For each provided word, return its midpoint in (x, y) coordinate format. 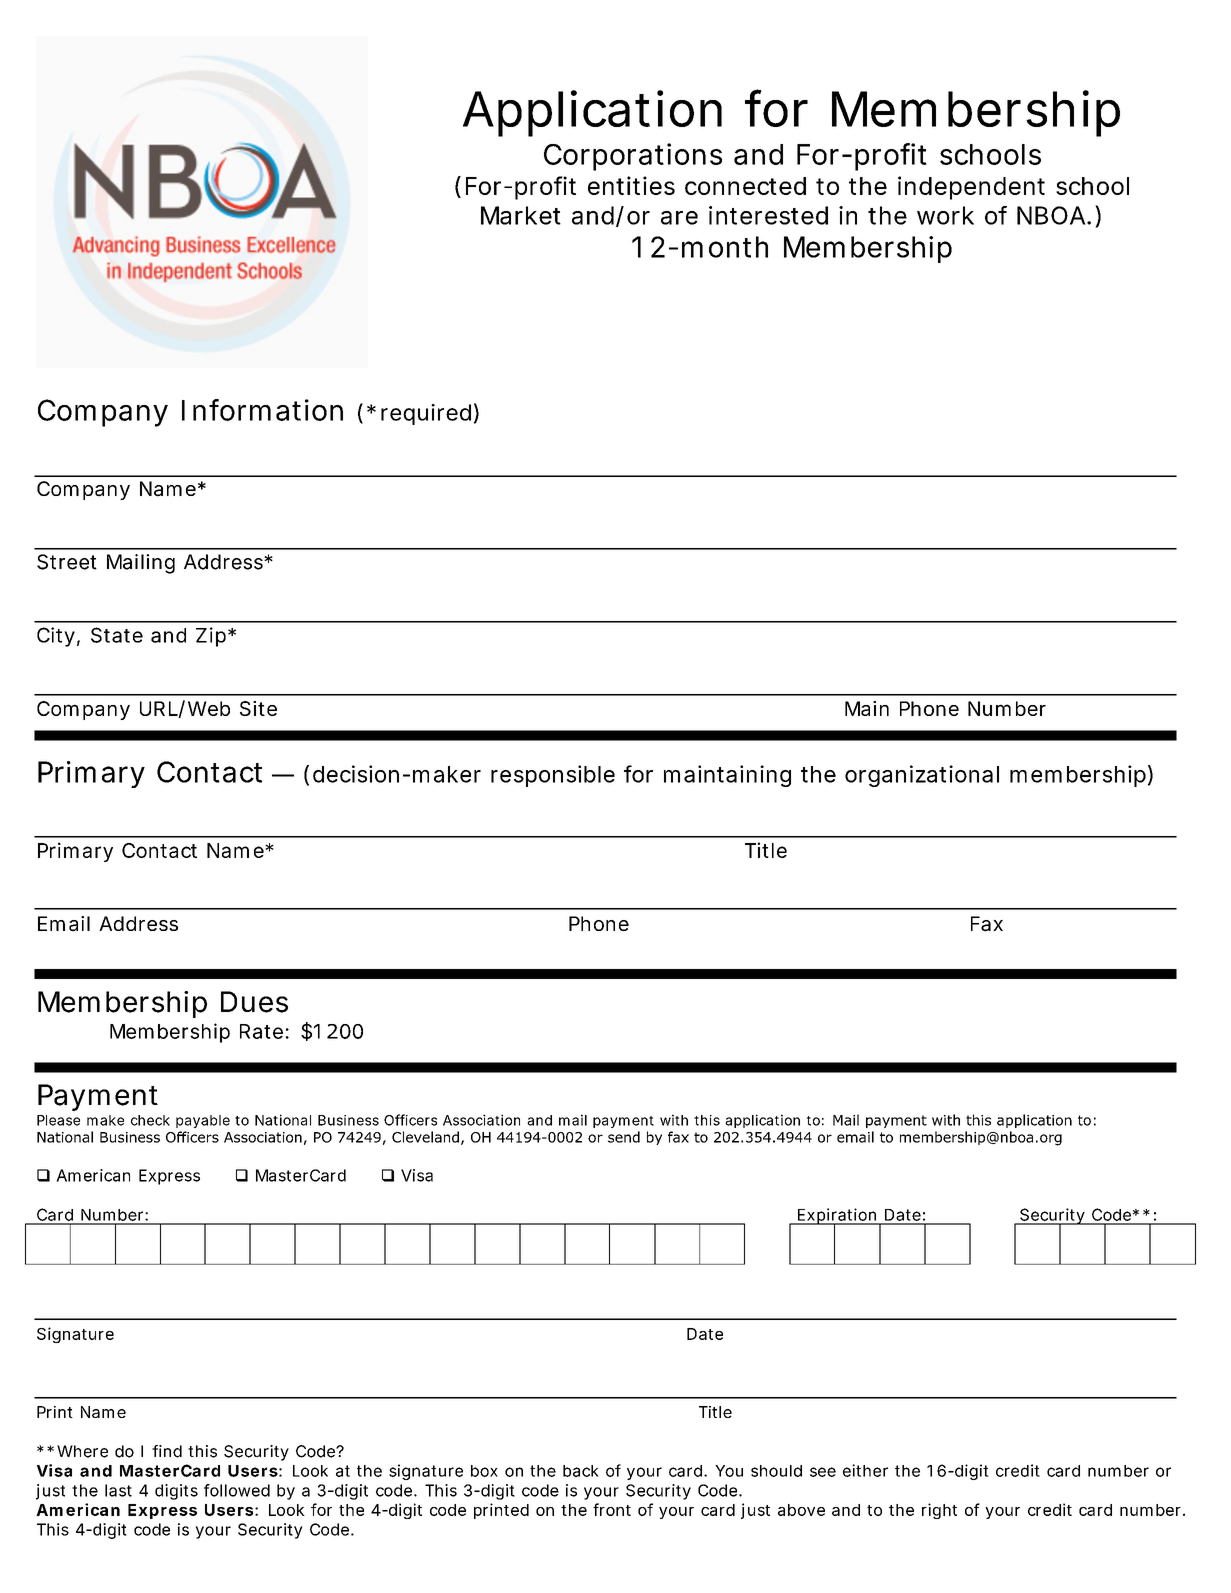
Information (262, 410)
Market (521, 215)
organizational (922, 776)
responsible (553, 776)
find (167, 1451)
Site (258, 708)
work (945, 215)
